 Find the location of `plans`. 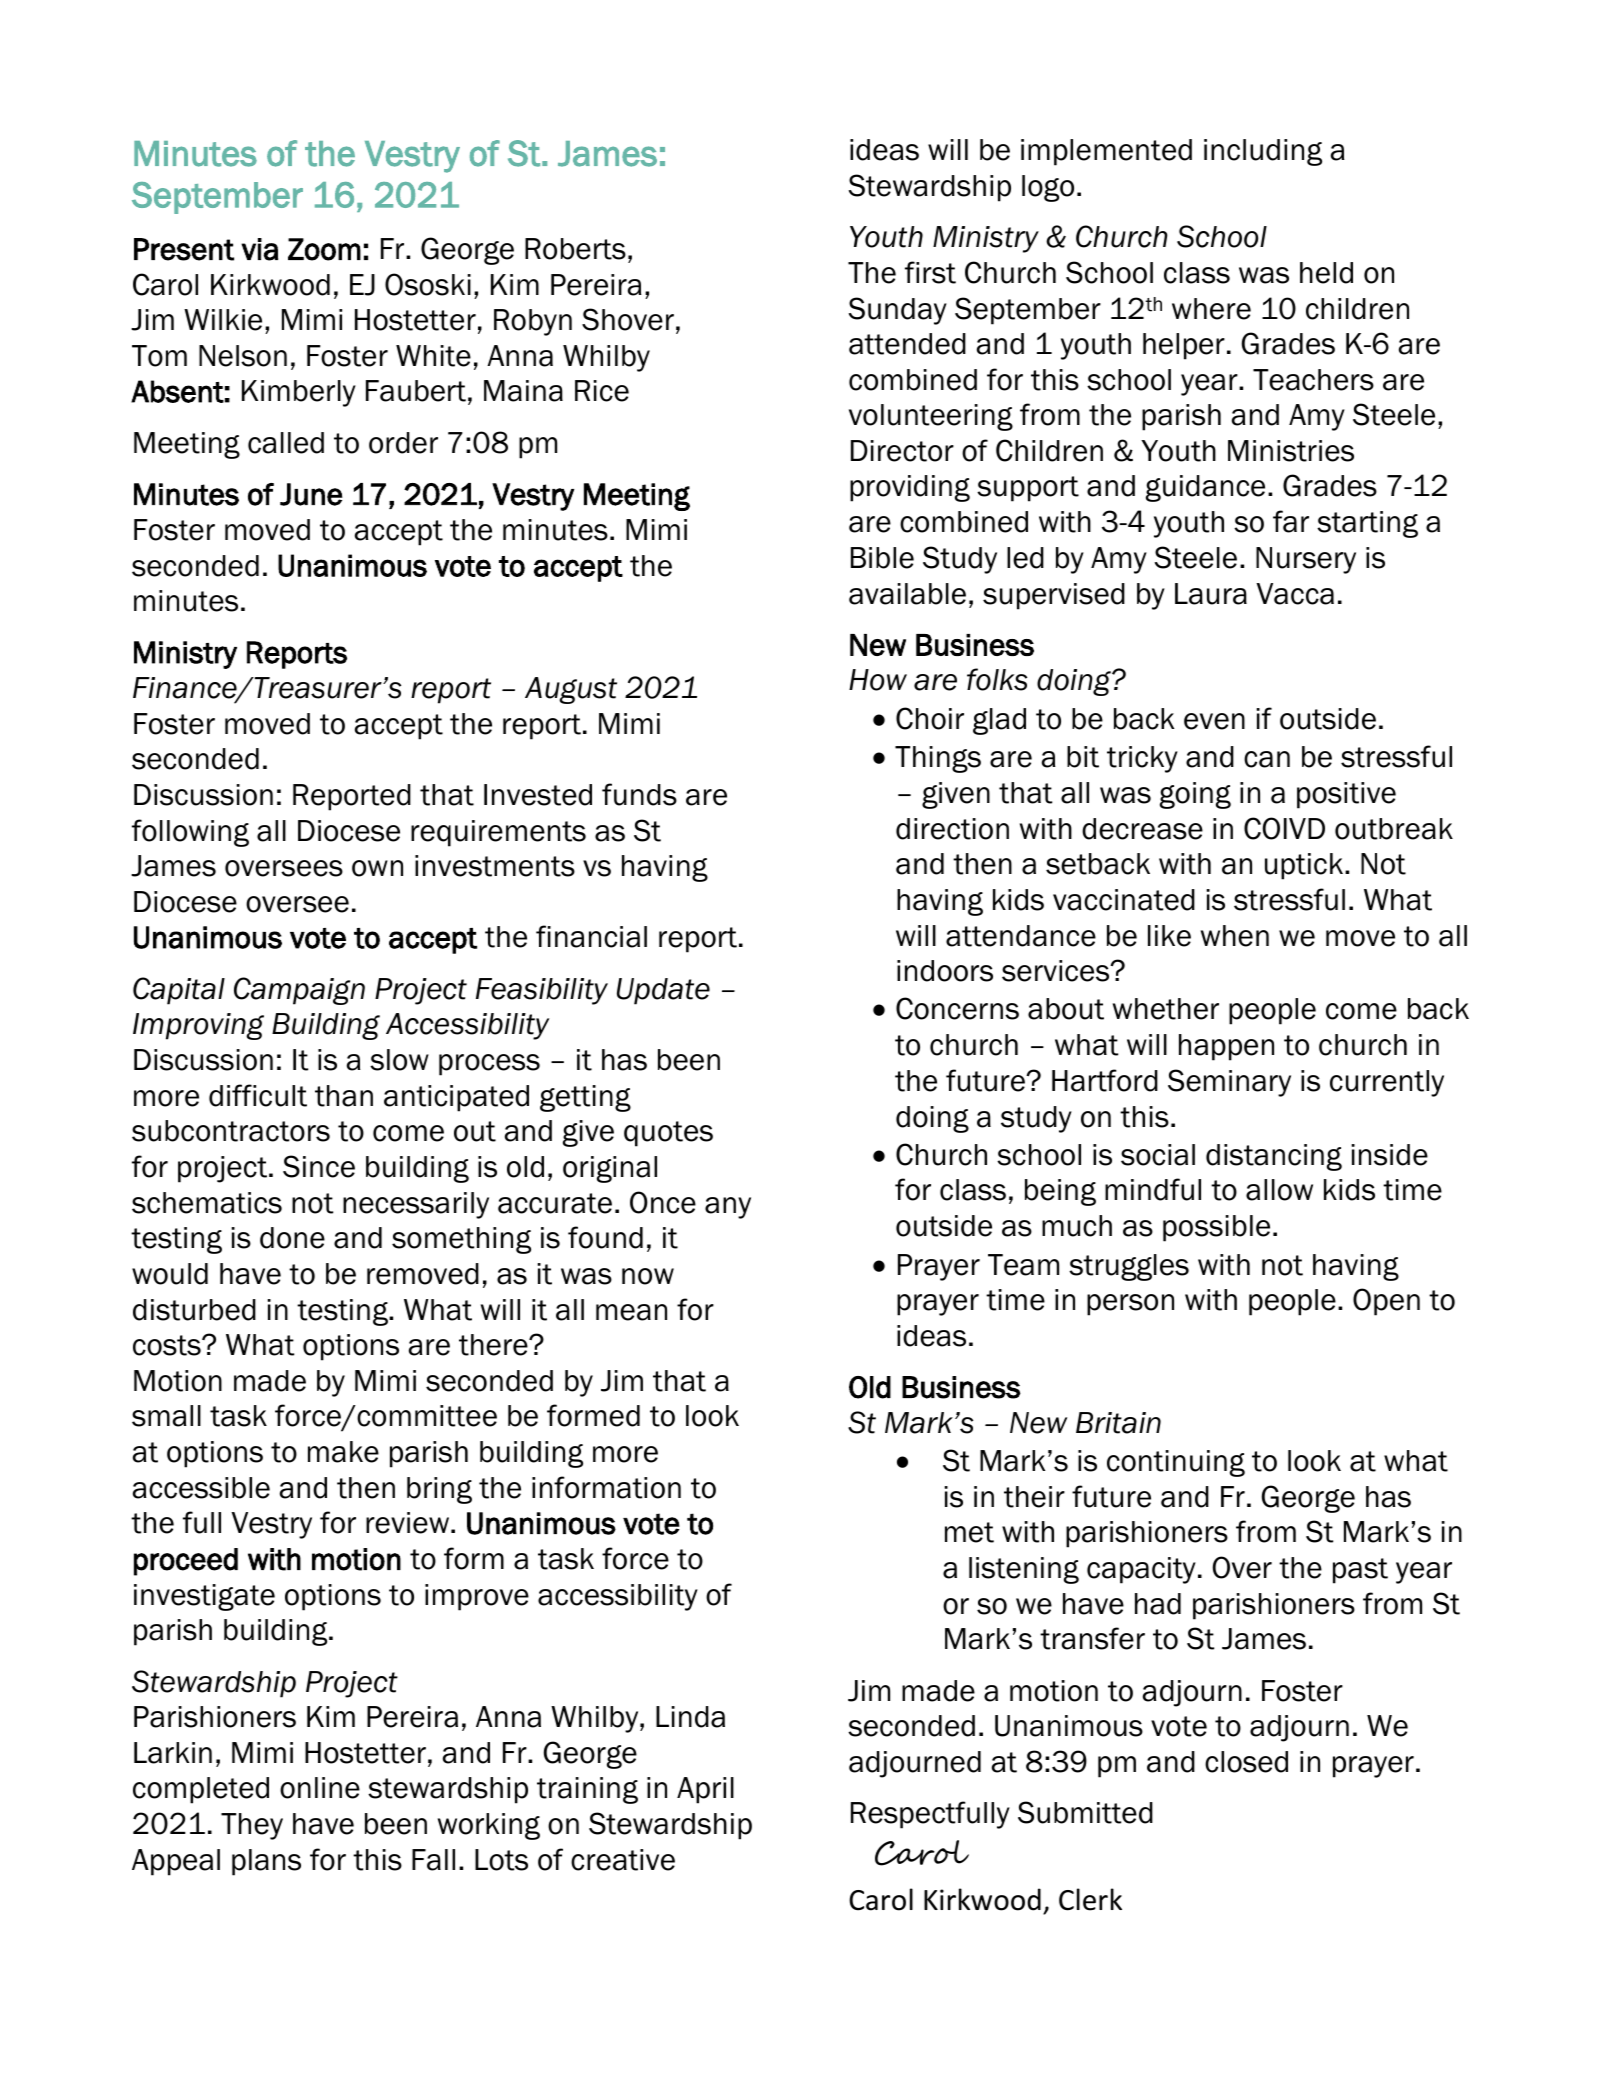

plans is located at coordinates (266, 1862).
